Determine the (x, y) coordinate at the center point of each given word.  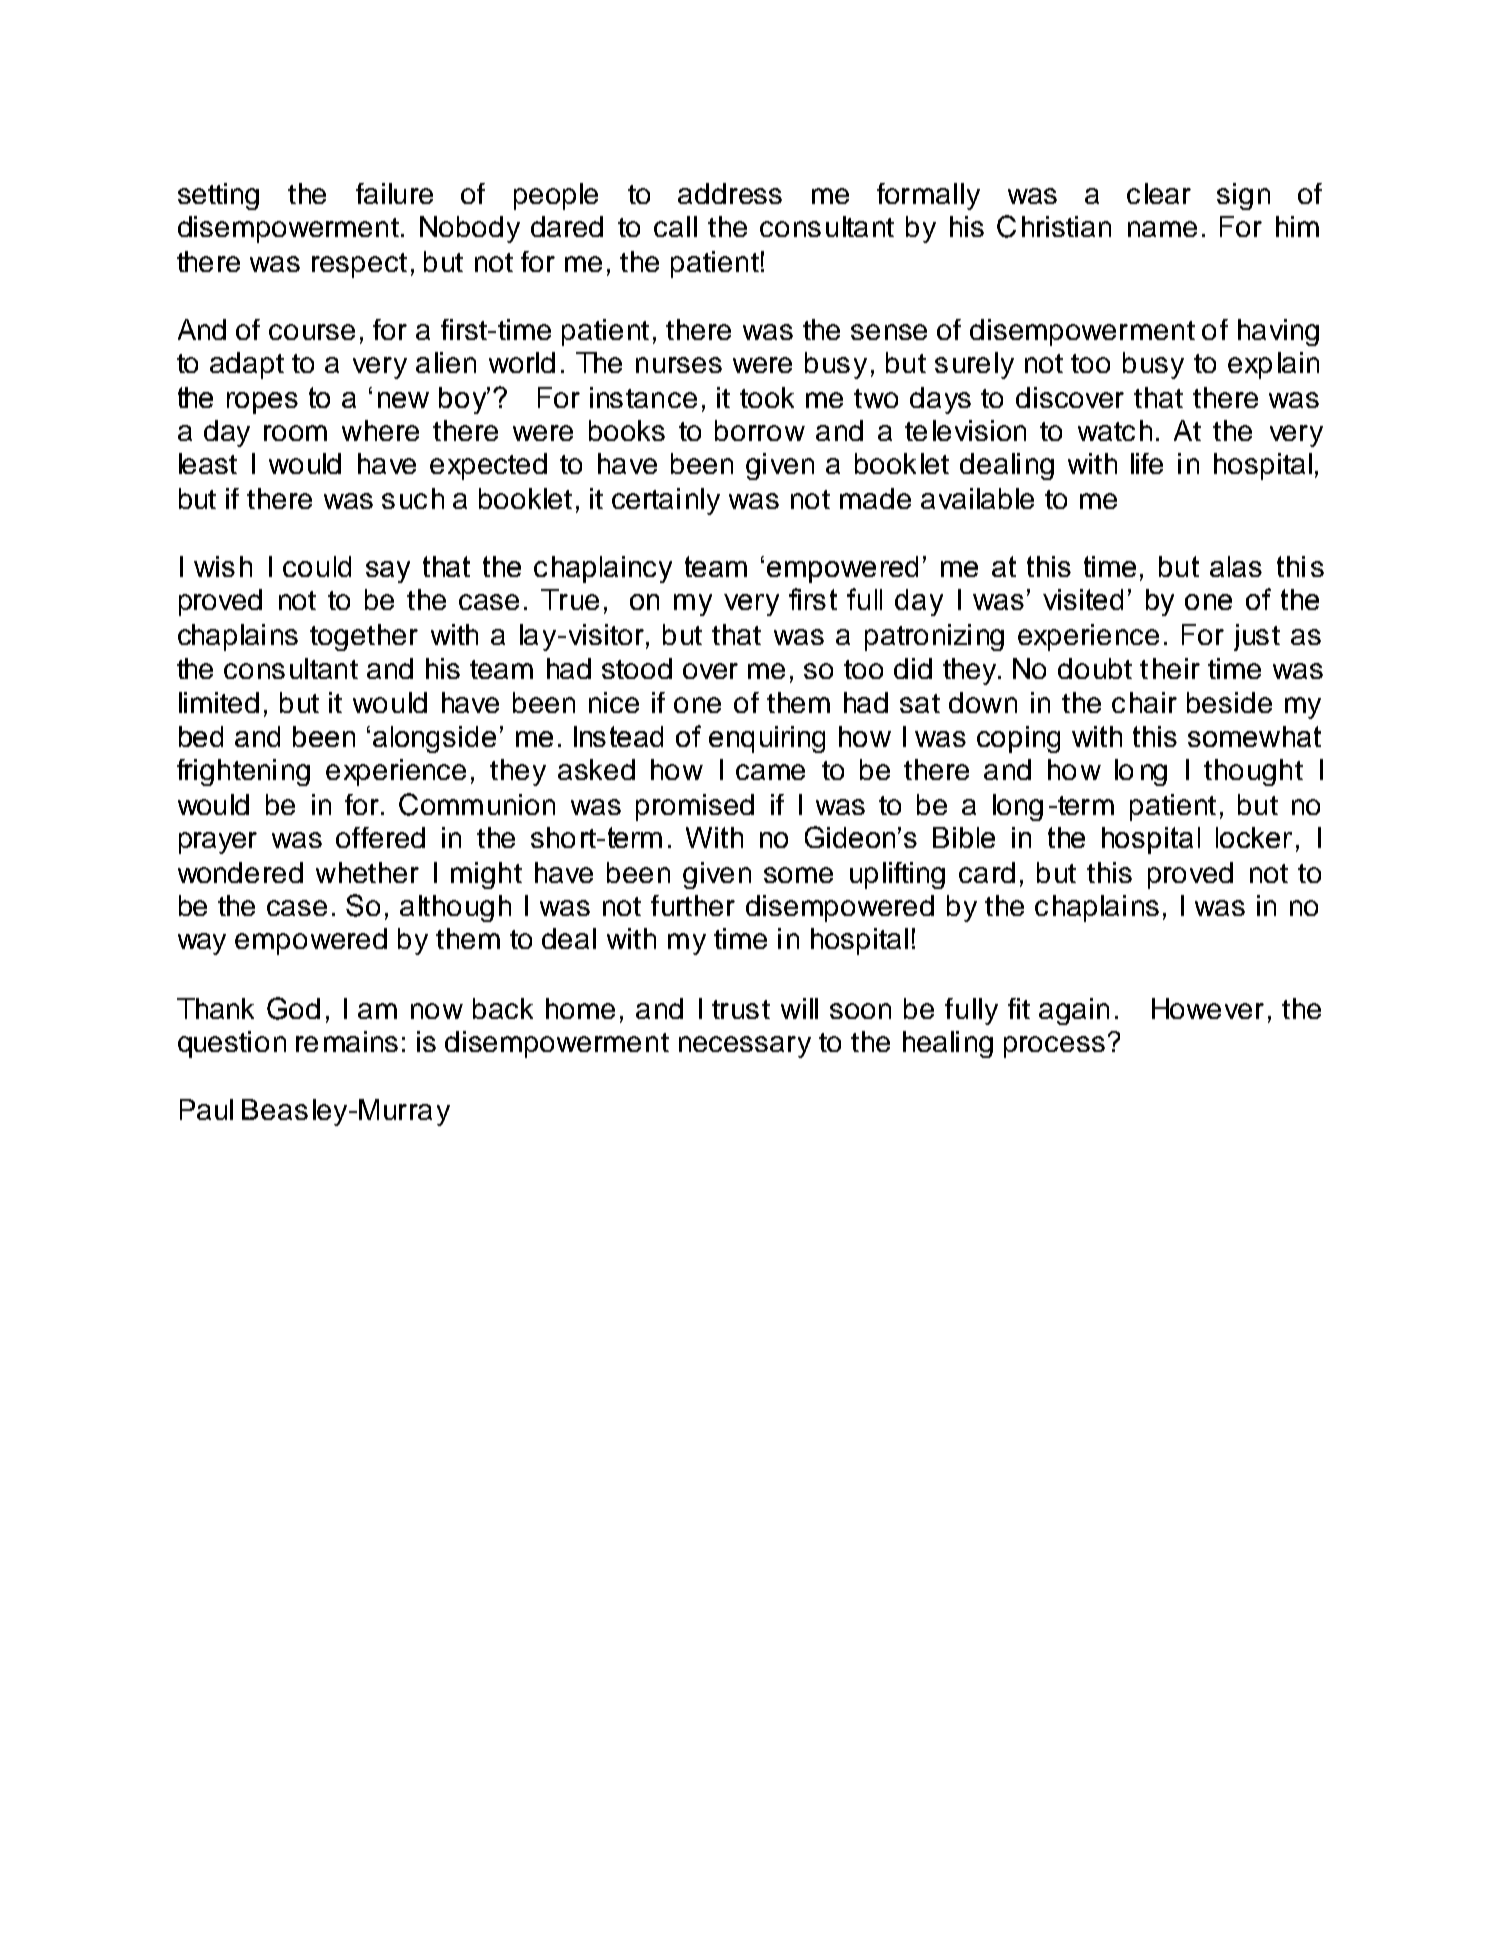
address (730, 193)
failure (394, 193)
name (1162, 229)
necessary (745, 1047)
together (364, 637)
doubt (1095, 668)
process (1054, 1047)
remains (347, 1041)
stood (637, 668)
